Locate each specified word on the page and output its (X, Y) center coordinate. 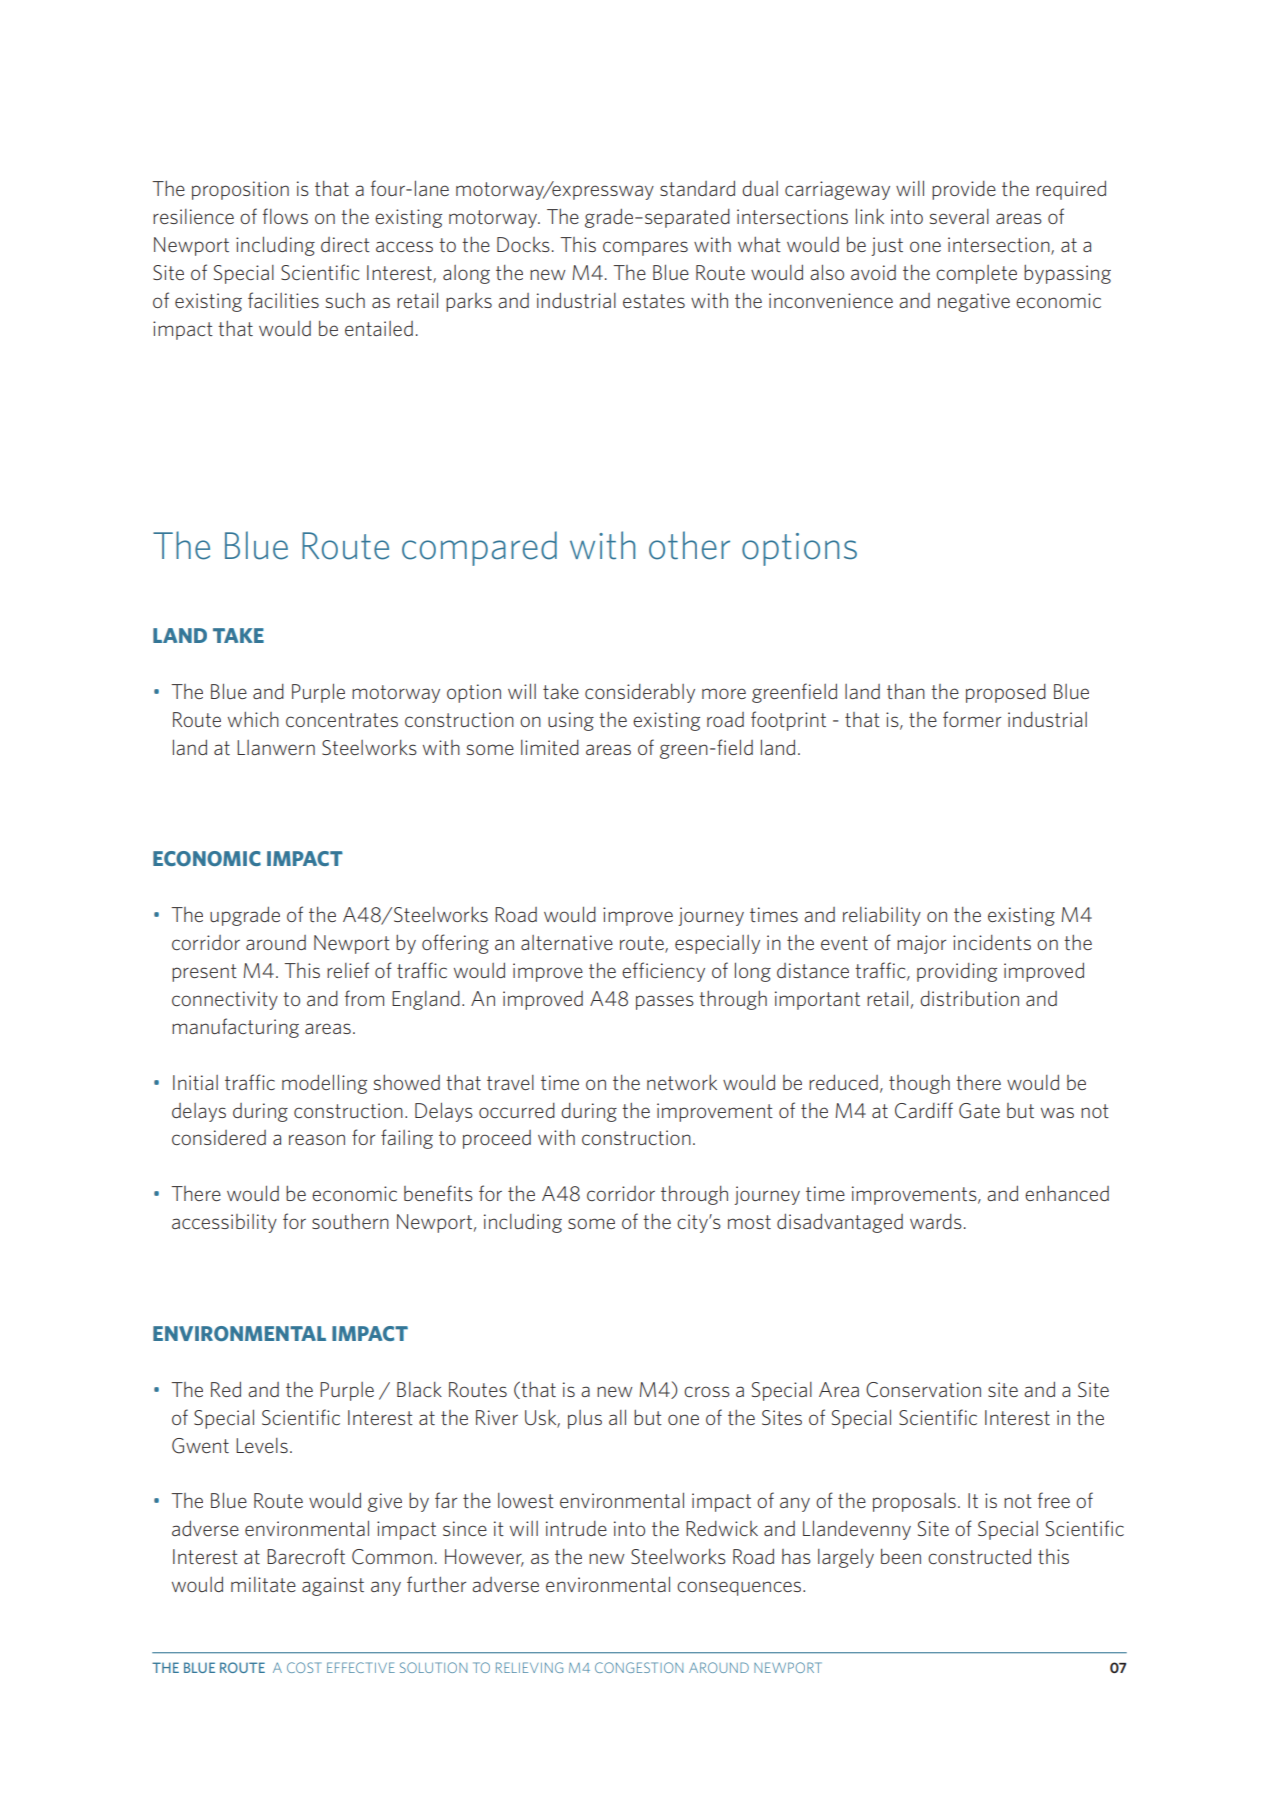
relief (348, 970)
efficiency (663, 972)
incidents (992, 942)
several (959, 216)
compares (645, 248)
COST (304, 1667)
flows (285, 216)
